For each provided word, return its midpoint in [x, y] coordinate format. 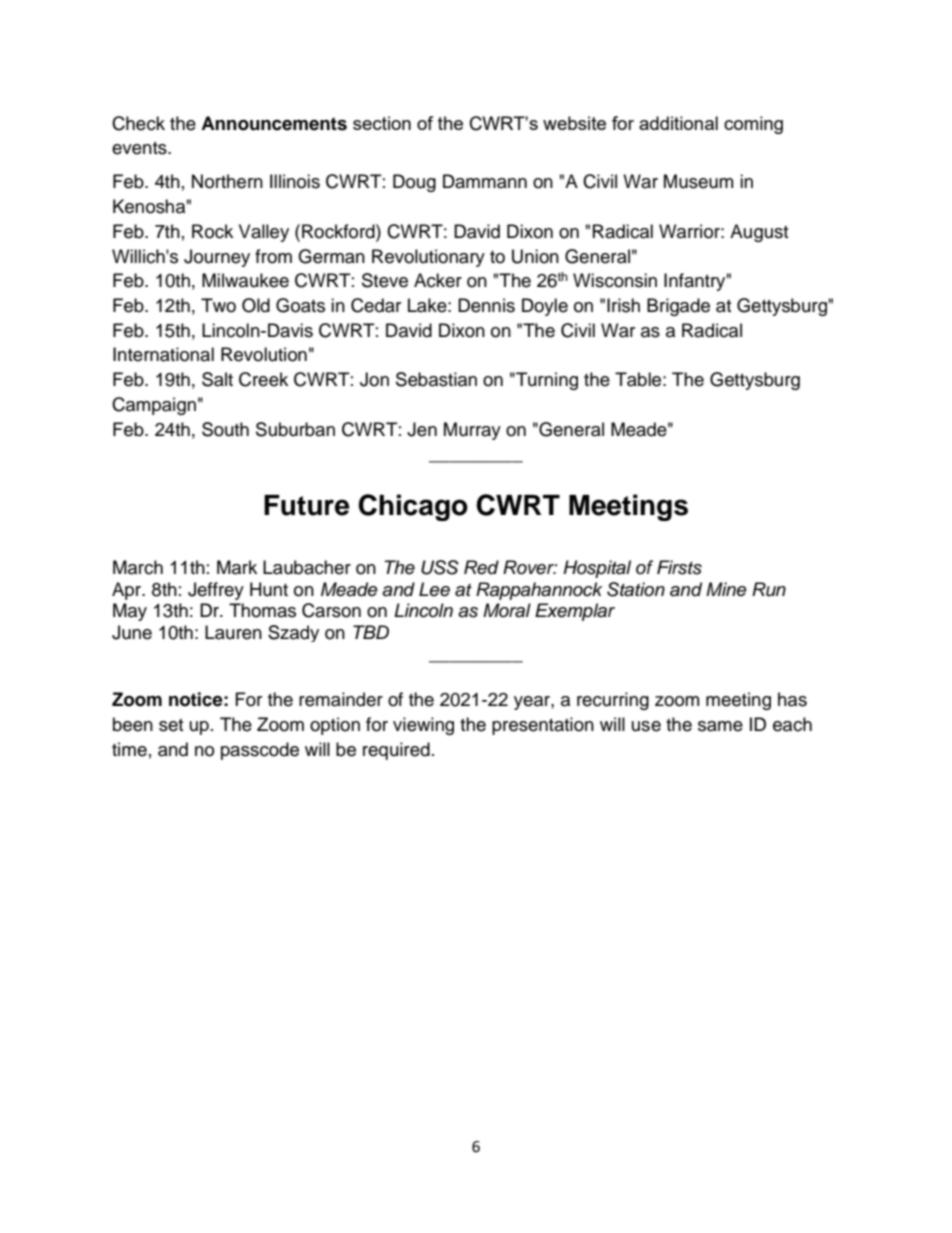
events [140, 148]
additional [678, 123]
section [382, 123]
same [720, 726]
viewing [423, 726]
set [171, 725]
